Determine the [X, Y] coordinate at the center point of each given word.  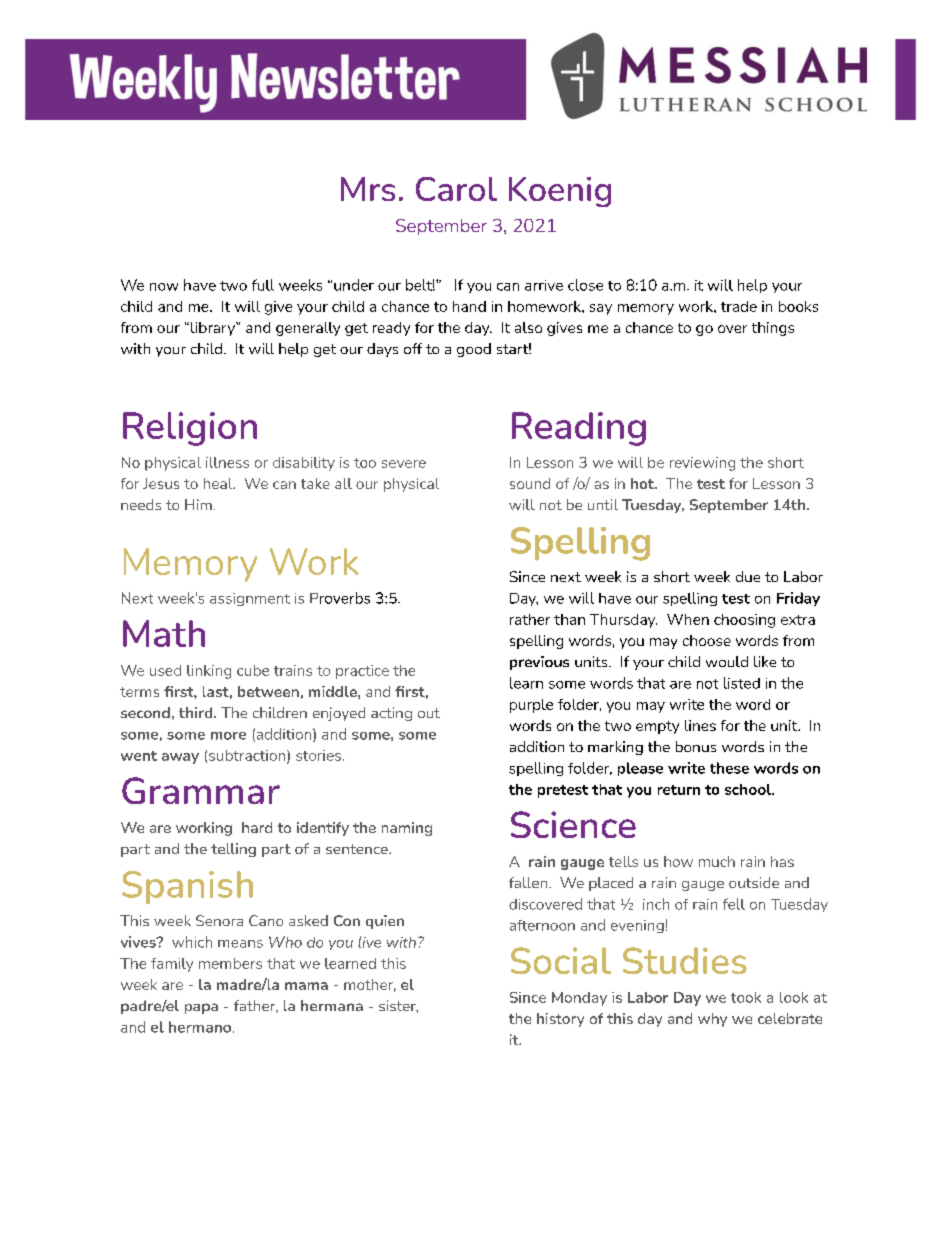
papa [201, 1008]
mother [370, 985]
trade [739, 306]
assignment [250, 599]
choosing [744, 621]
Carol [456, 189]
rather [530, 619]
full [263, 285]
